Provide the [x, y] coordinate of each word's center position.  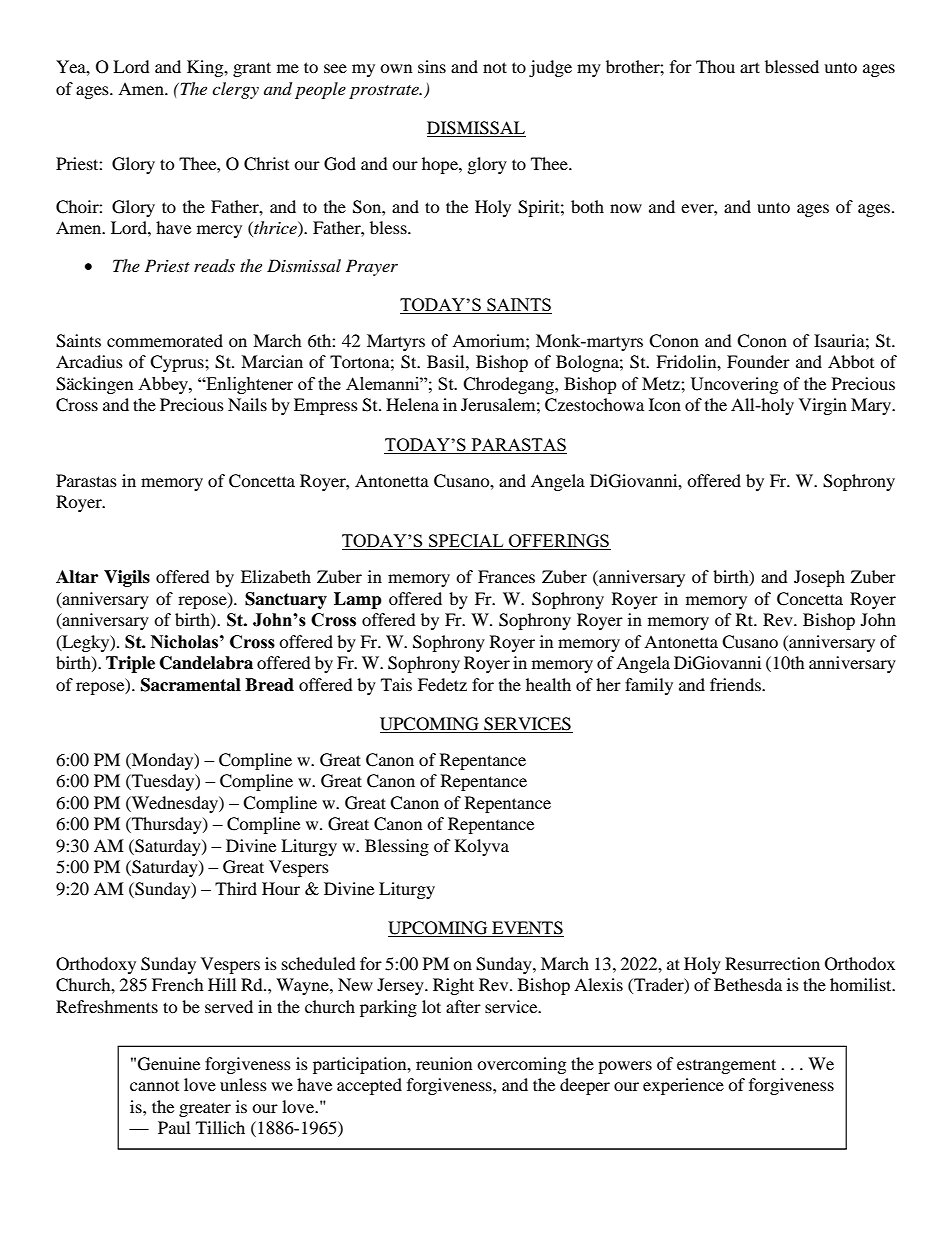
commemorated [165, 340]
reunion [444, 1063]
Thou [715, 66]
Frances [506, 576]
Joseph [819, 578]
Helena [412, 404]
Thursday [167, 825]
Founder [758, 361]
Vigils [127, 578]
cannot [154, 1086]
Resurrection [772, 963]
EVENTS [527, 929]
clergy [235, 90]
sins [432, 66]
